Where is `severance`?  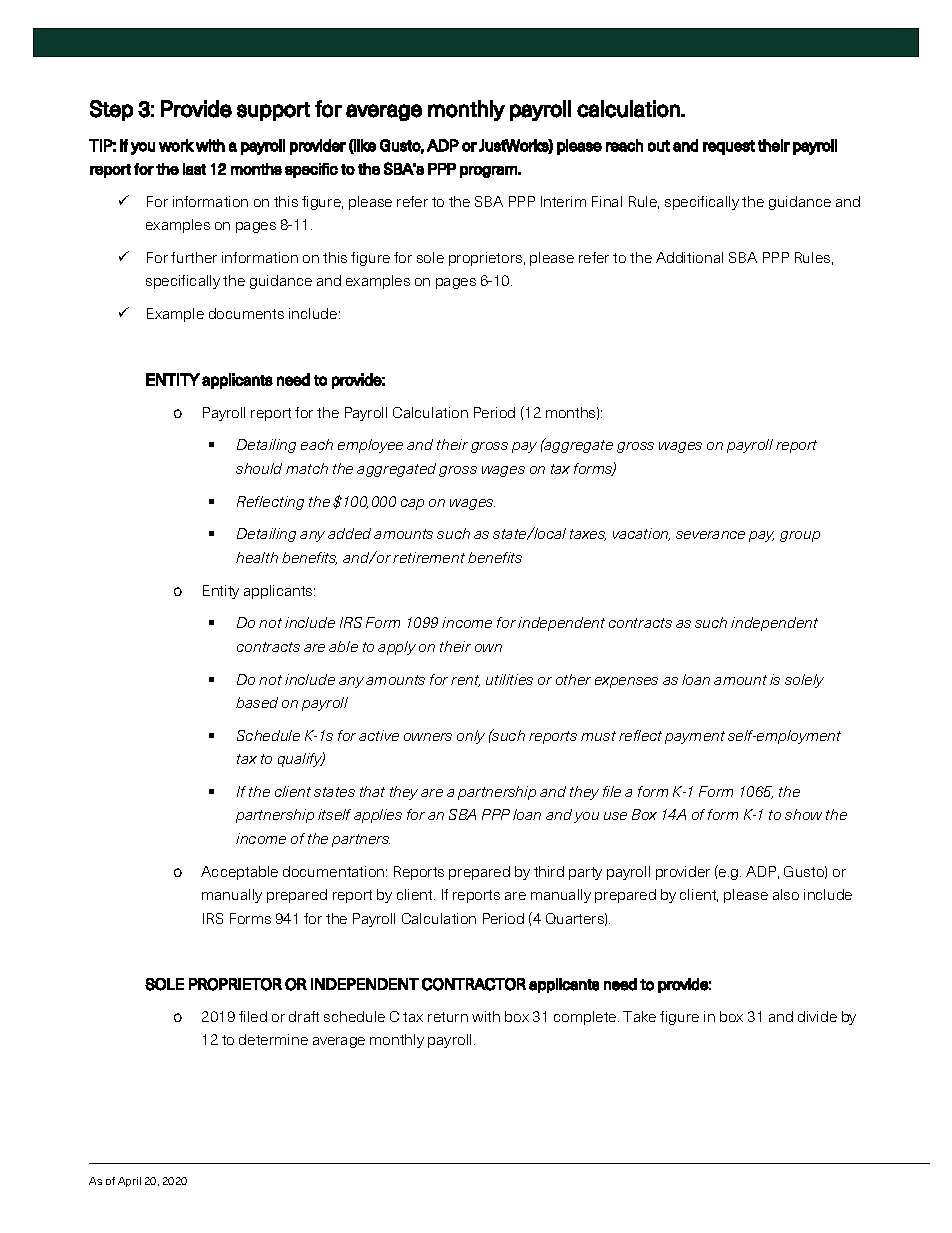
severance is located at coordinates (710, 535).
